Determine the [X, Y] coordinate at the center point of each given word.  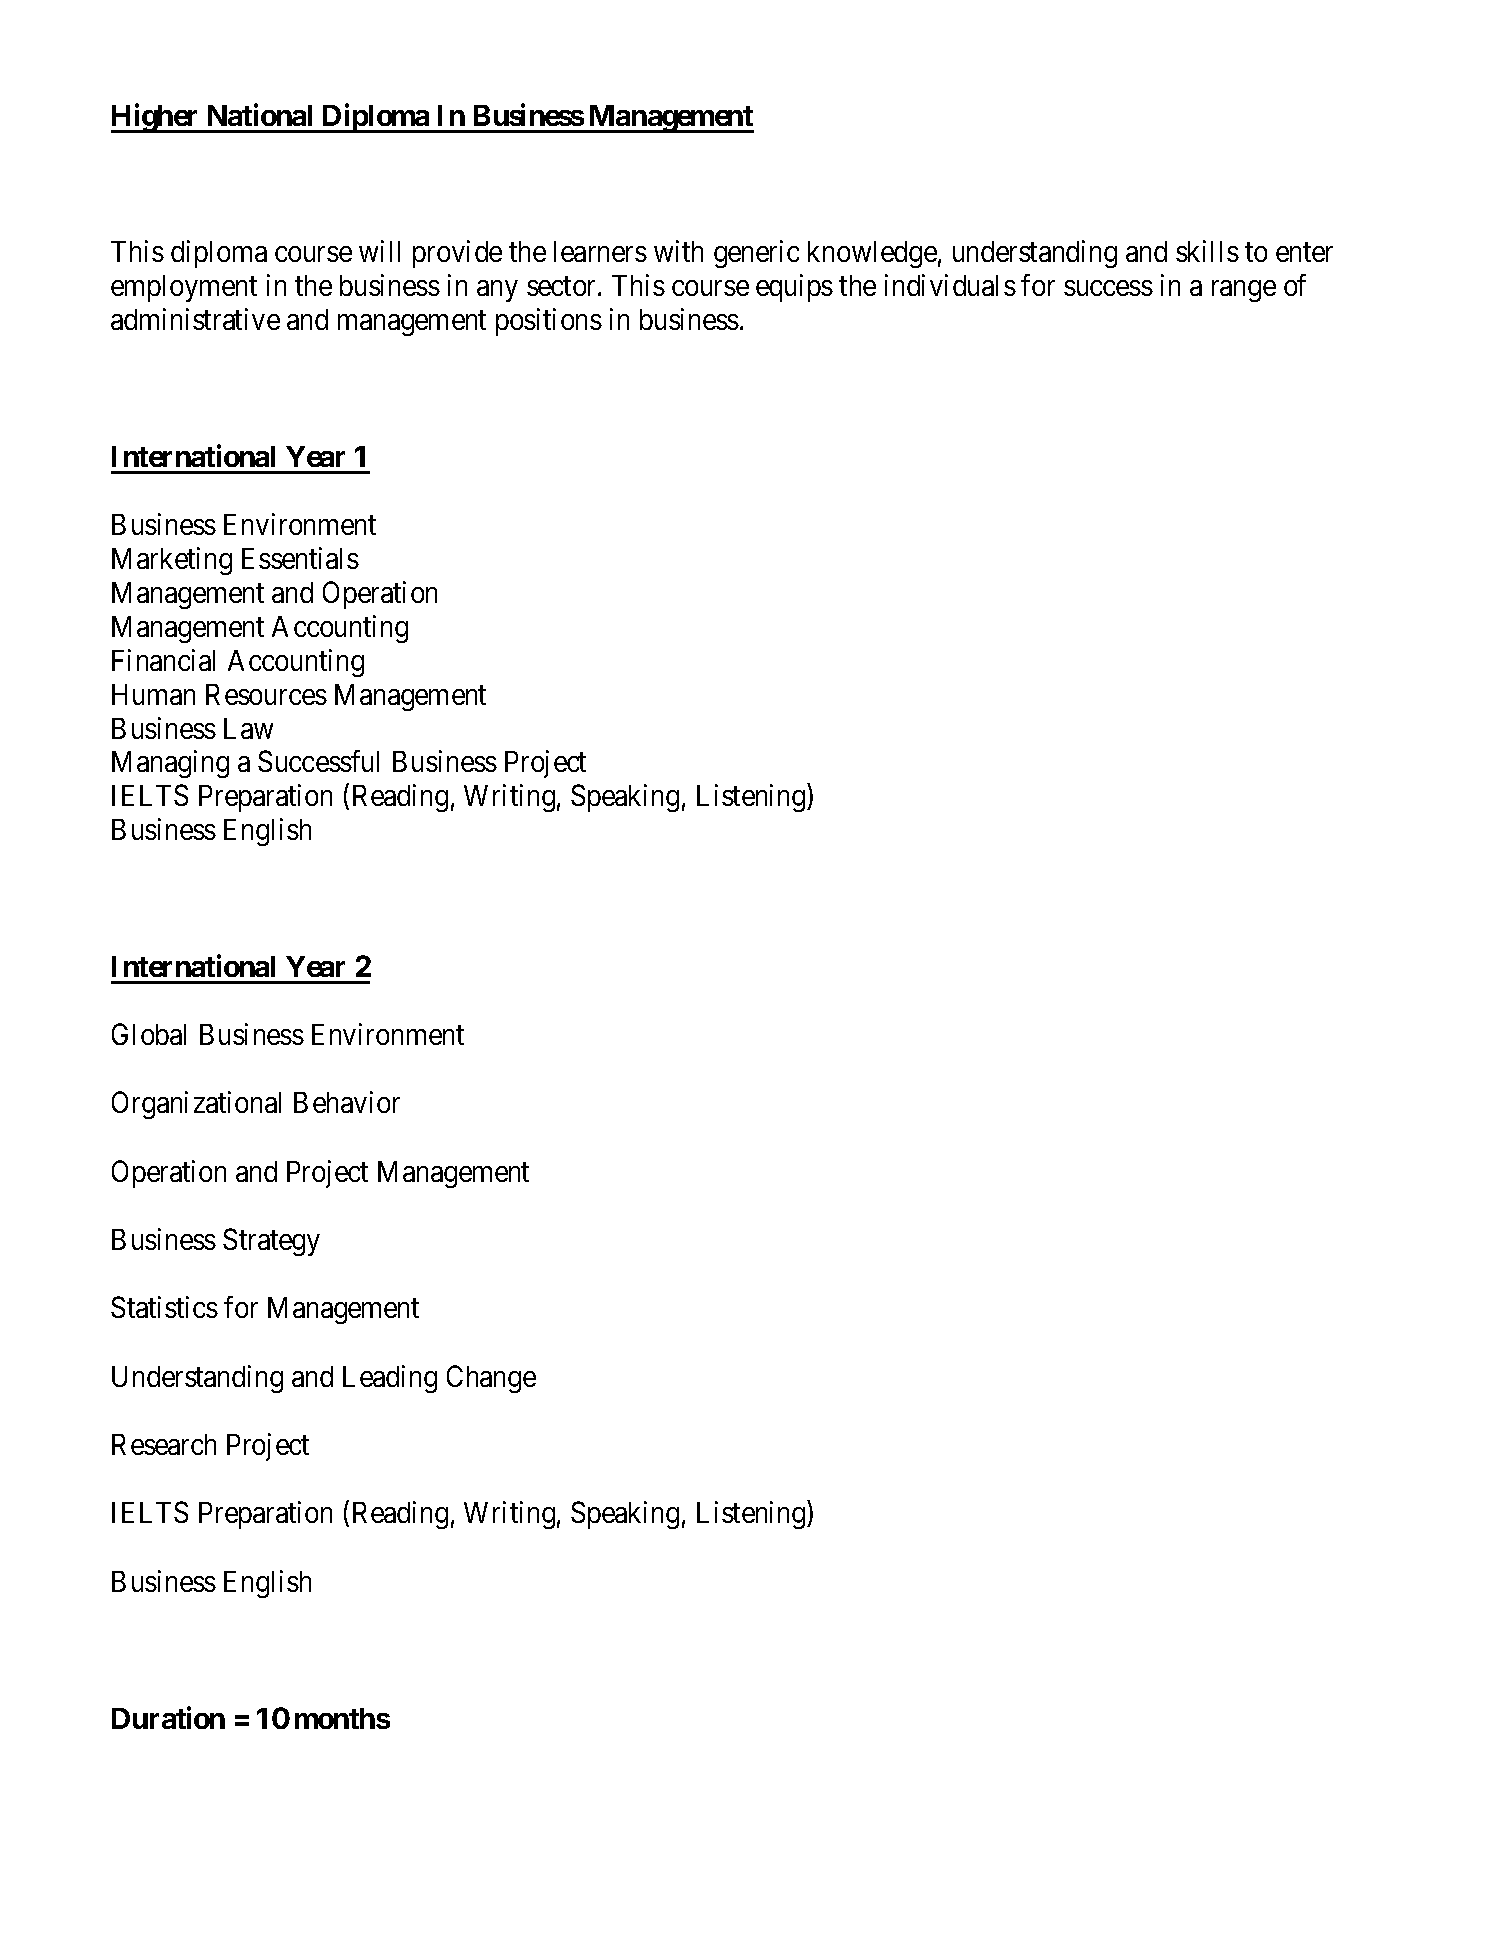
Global [149, 1034]
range [1244, 291]
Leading [390, 1379]
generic [756, 254]
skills [1207, 251]
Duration [168, 1717]
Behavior [347, 1102]
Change [491, 1379]
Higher [156, 118]
